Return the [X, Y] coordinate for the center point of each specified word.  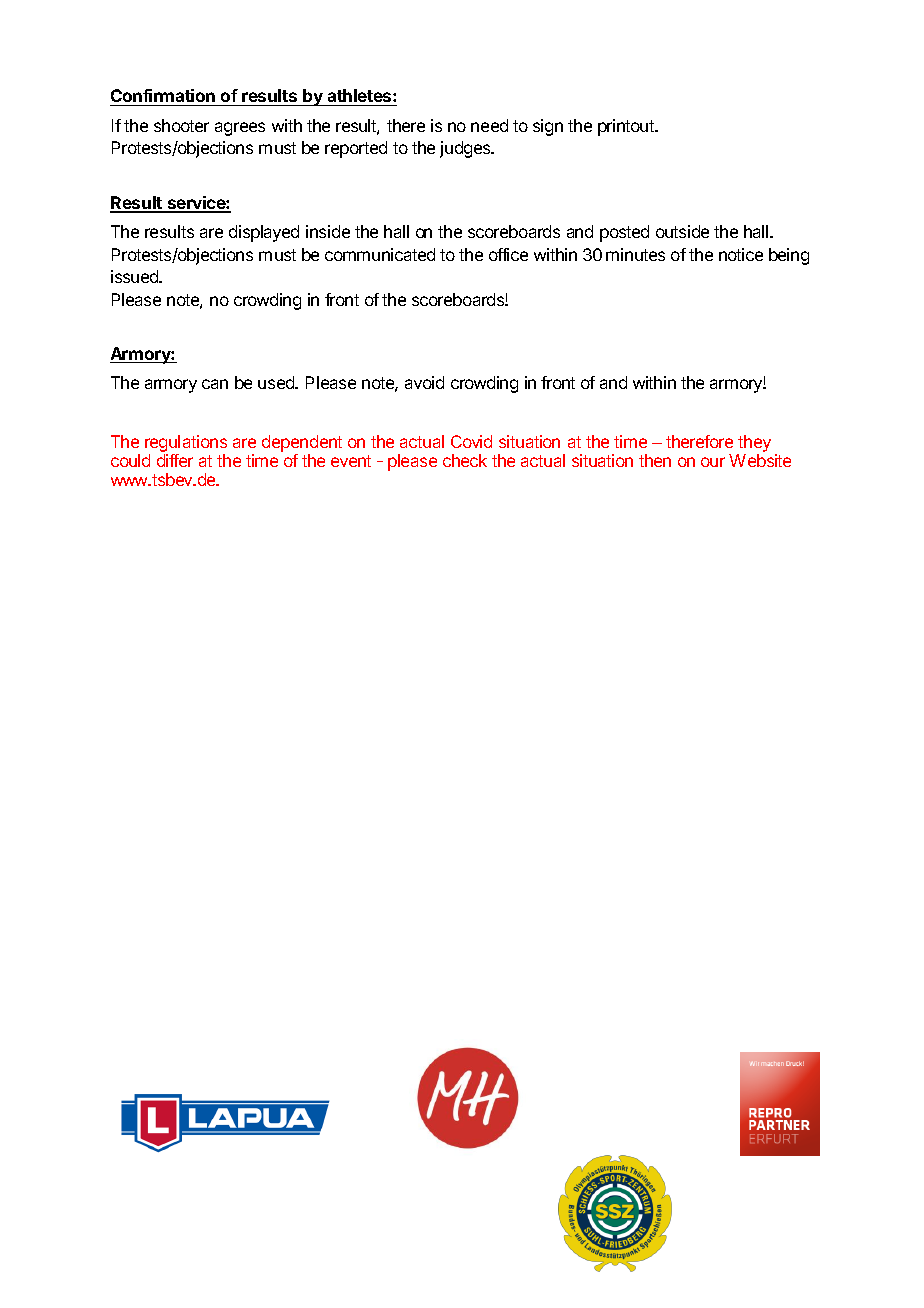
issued [135, 276]
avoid [424, 382]
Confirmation [163, 97]
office [508, 254]
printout [627, 127]
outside [682, 231]
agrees [240, 129]
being [789, 256]
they [754, 443]
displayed [264, 233]
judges [466, 149]
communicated [380, 254]
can [215, 384]
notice [741, 254]
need [489, 125]
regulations [186, 443]
